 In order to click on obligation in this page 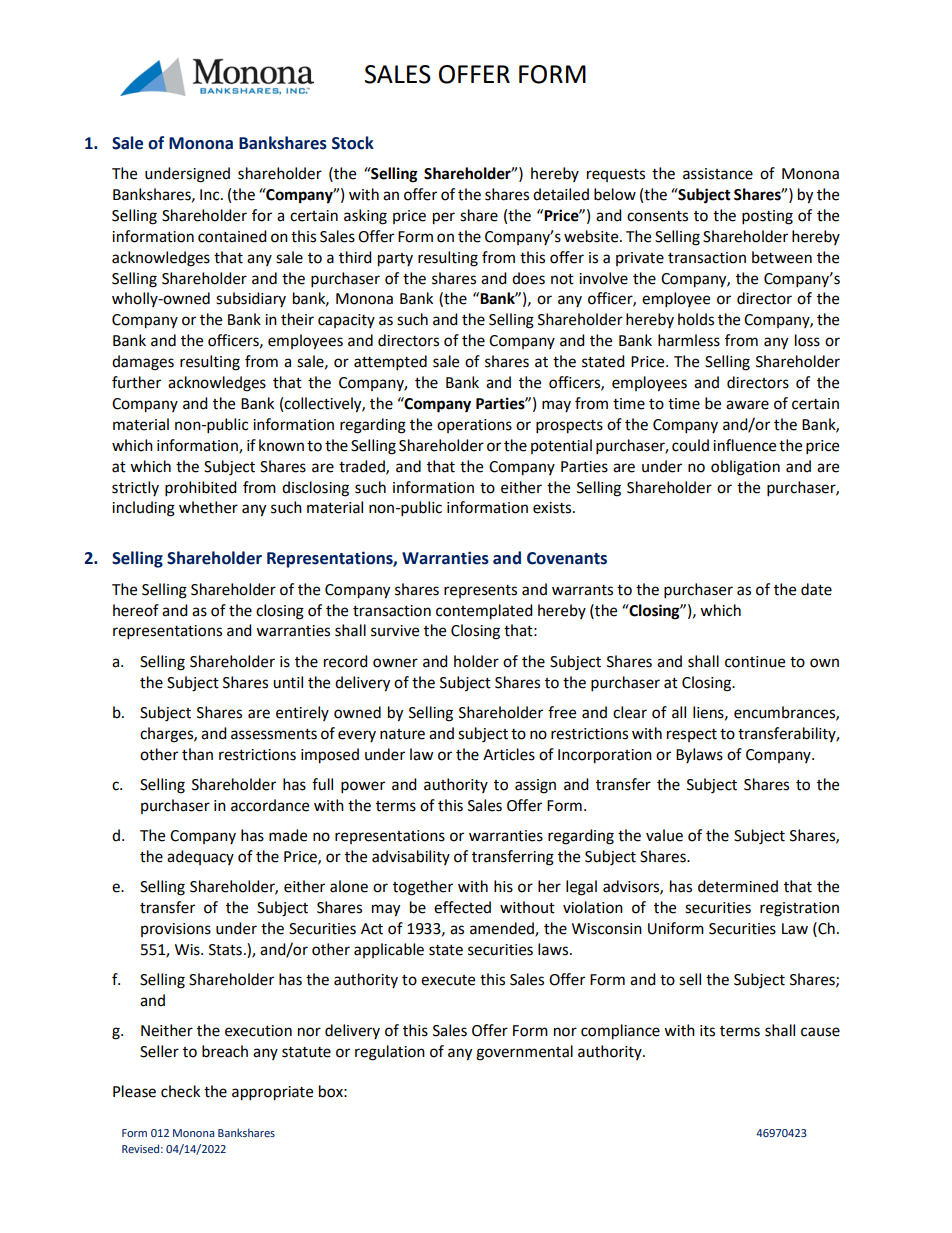, I will do `click(745, 468)`.
